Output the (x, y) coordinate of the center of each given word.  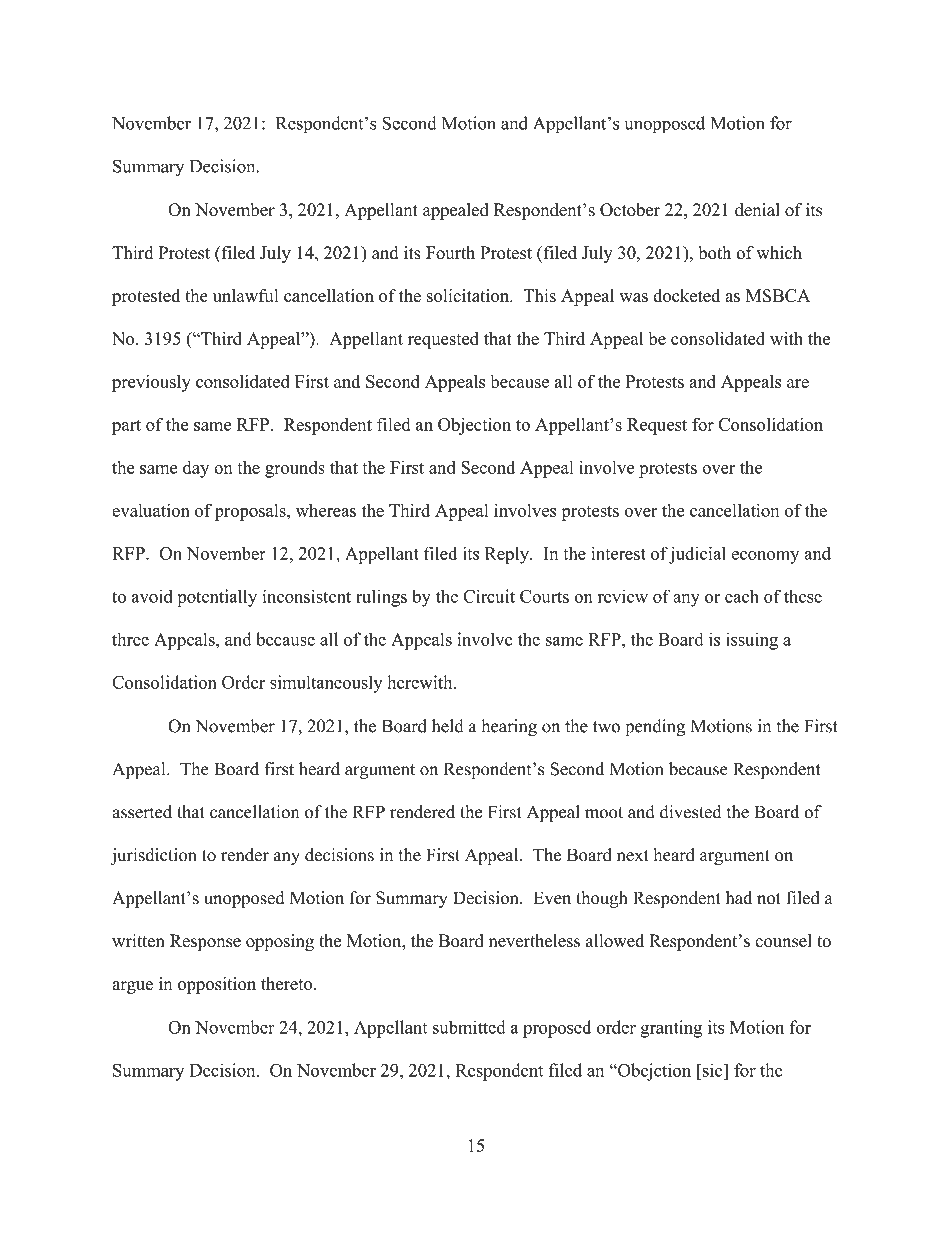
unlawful (246, 295)
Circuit (489, 596)
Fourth (450, 253)
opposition (217, 985)
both (715, 253)
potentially (217, 598)
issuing (752, 641)
